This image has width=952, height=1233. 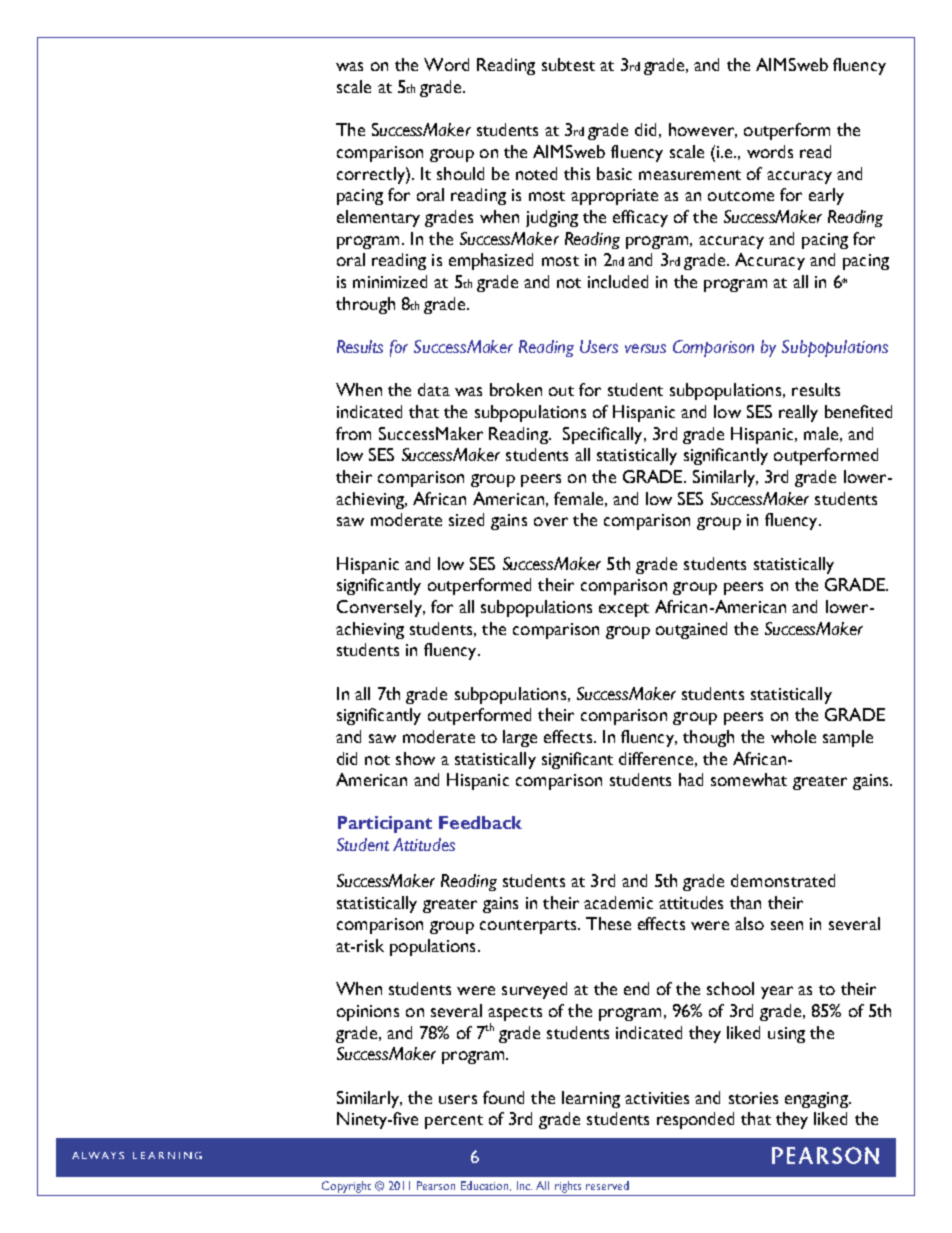 I want to click on except, so click(x=624, y=610).
